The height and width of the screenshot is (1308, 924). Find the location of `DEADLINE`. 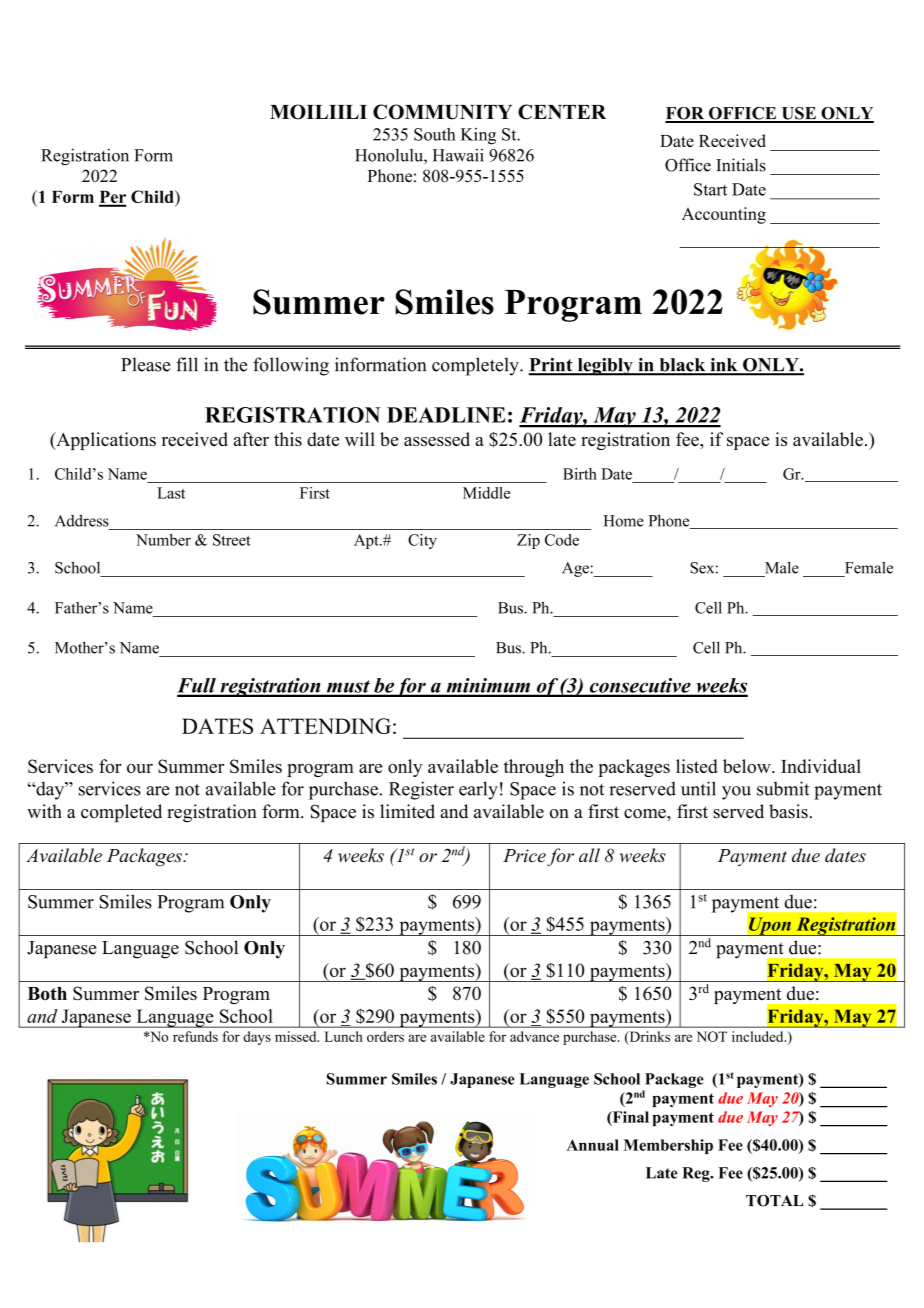

DEADLINE is located at coordinates (446, 415).
